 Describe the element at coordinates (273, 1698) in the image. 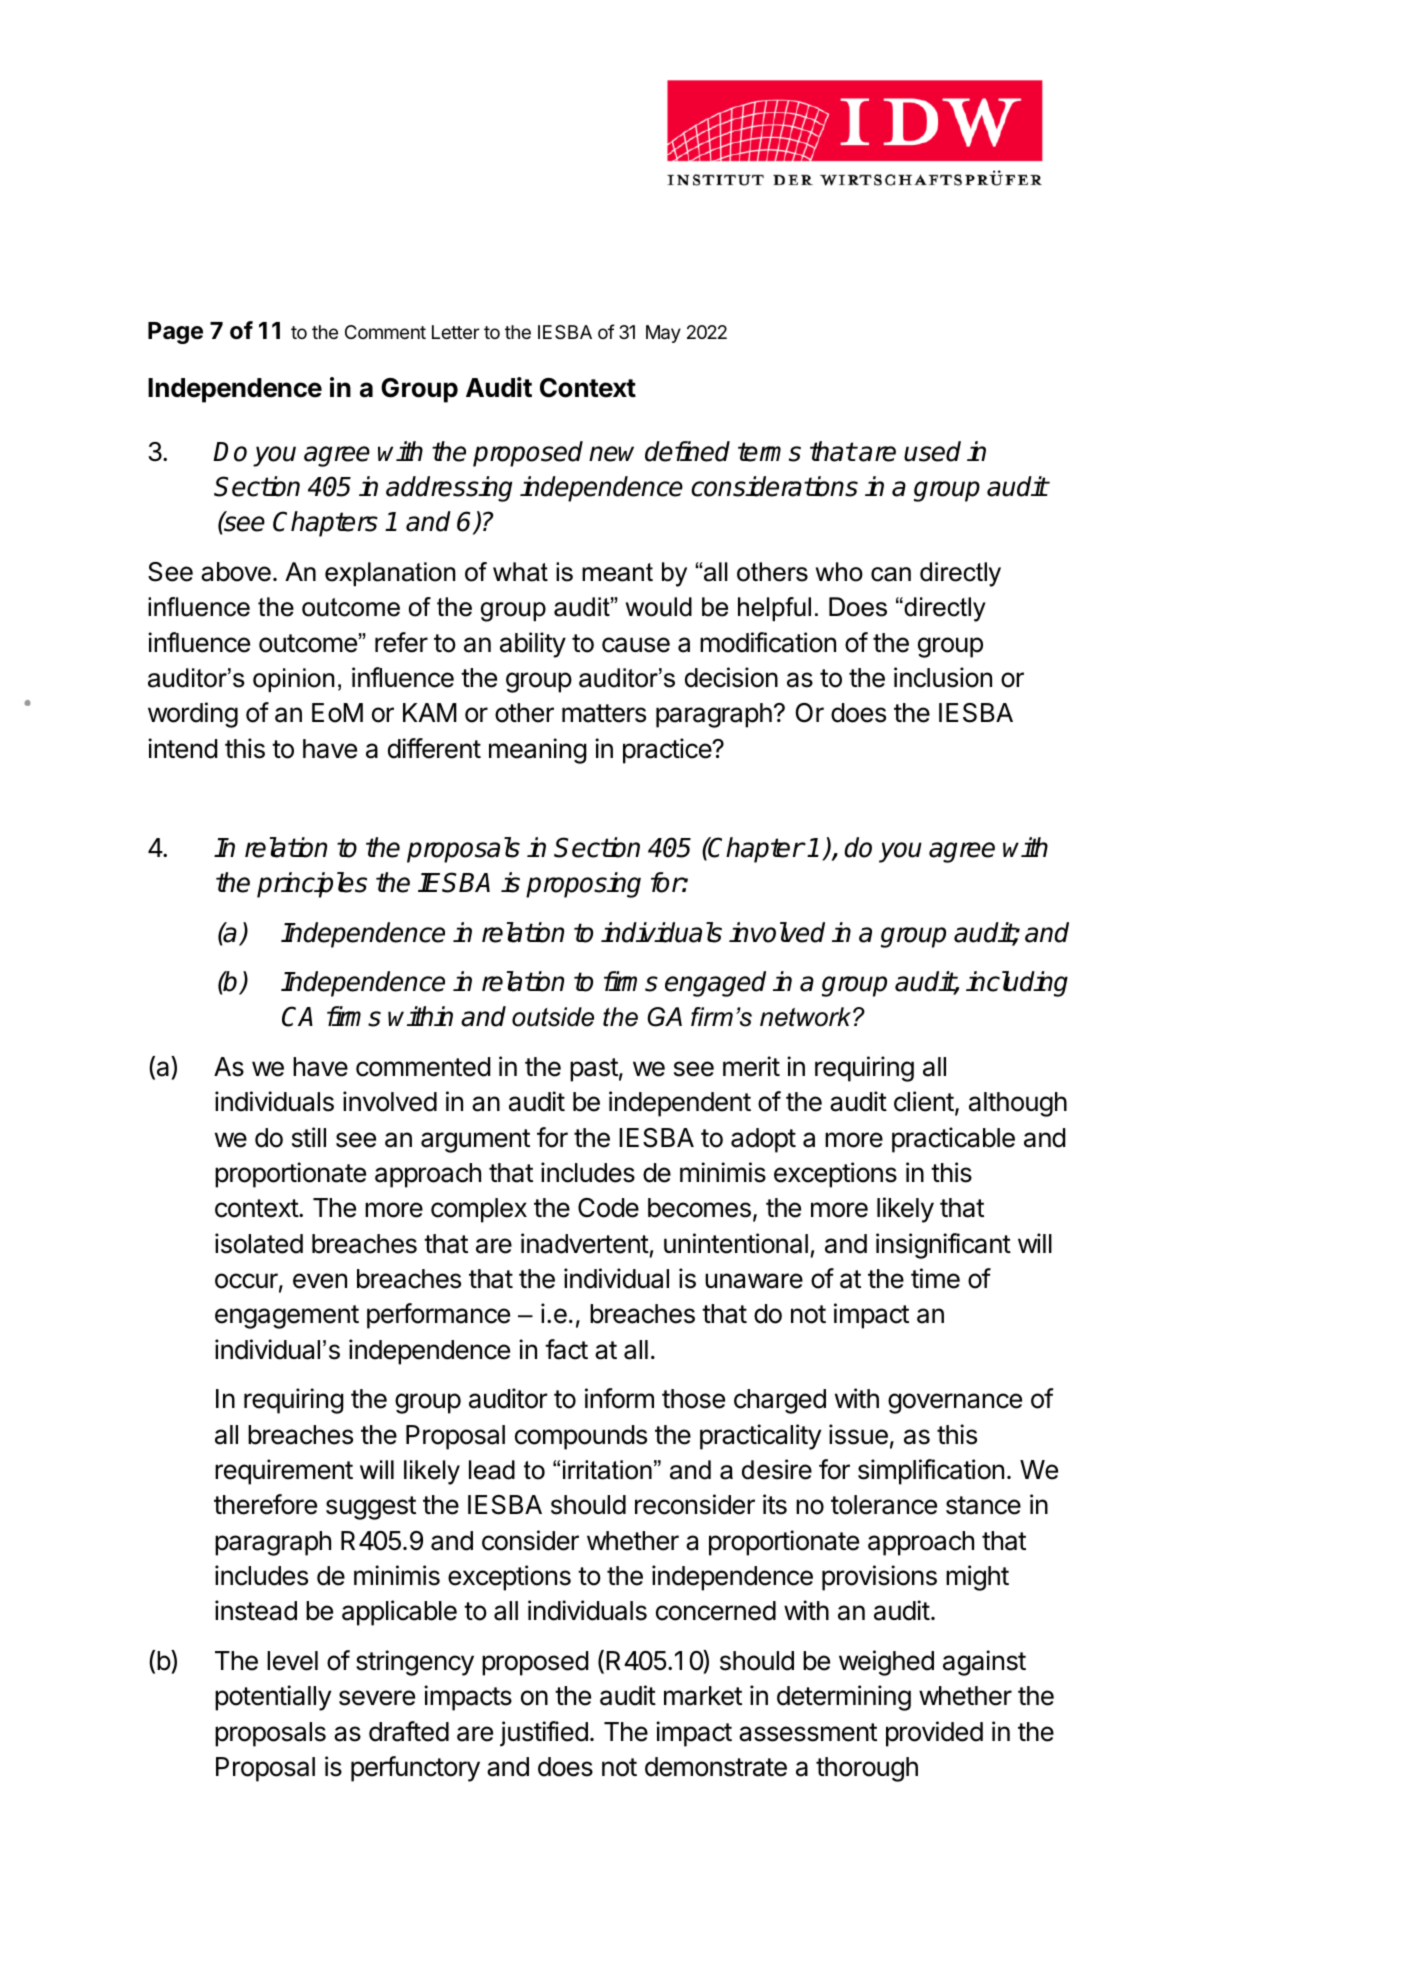

I see `potentially` at that location.
